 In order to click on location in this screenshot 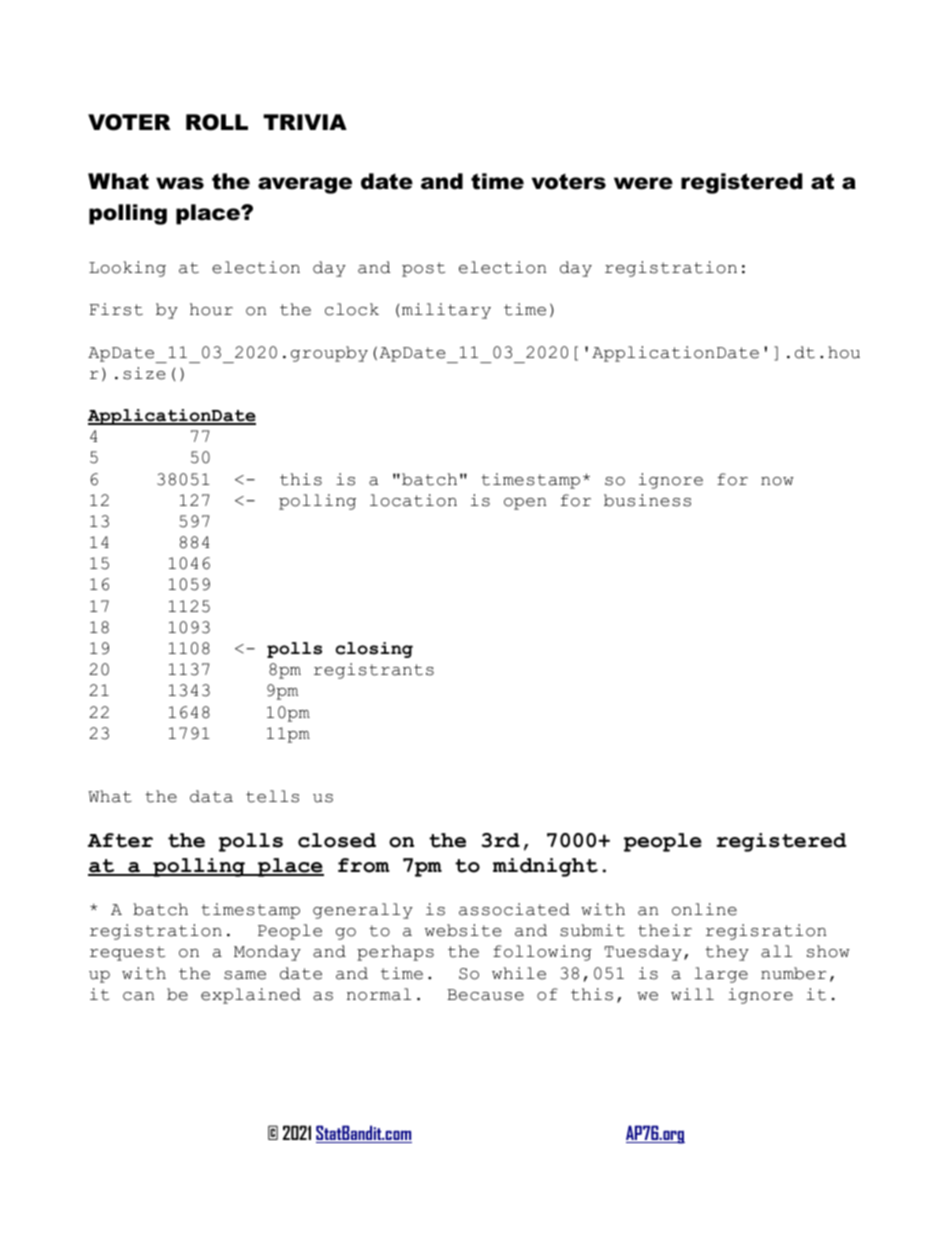, I will do `click(413, 500)`.
